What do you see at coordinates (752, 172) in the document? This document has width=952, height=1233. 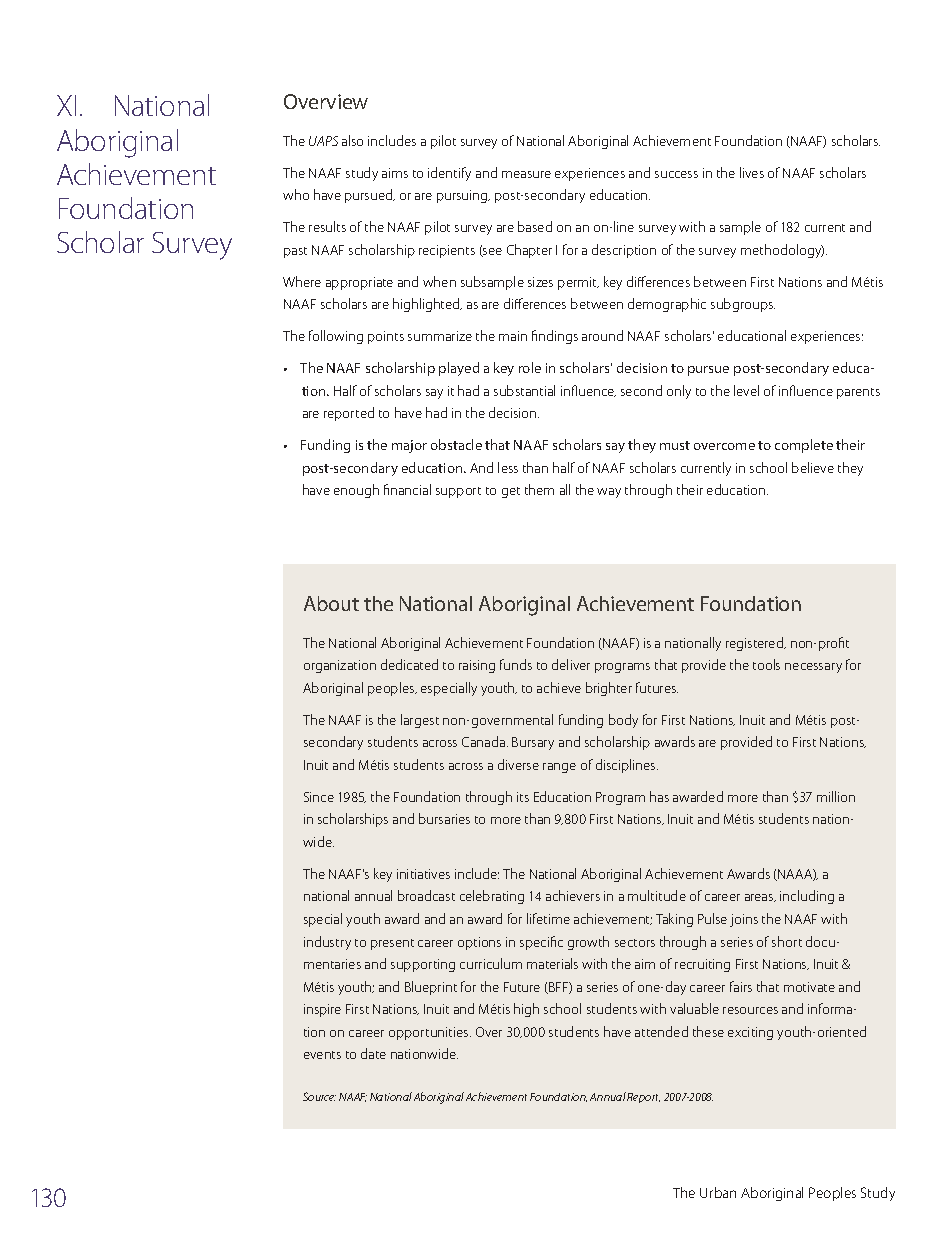 I see `lives` at bounding box center [752, 172].
